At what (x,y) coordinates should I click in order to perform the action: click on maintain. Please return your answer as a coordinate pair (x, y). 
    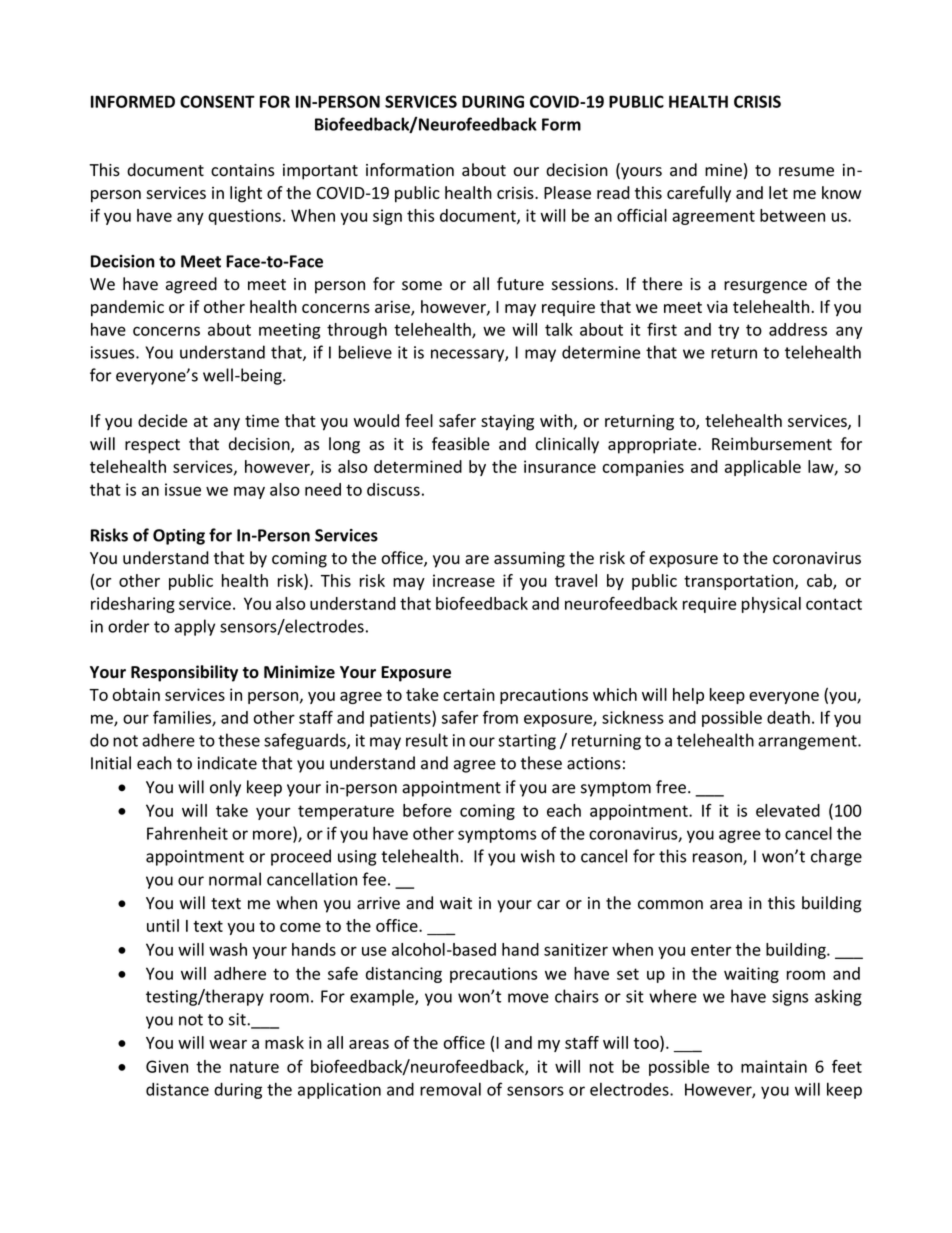
    Looking at the image, I should click on (774, 1066).
